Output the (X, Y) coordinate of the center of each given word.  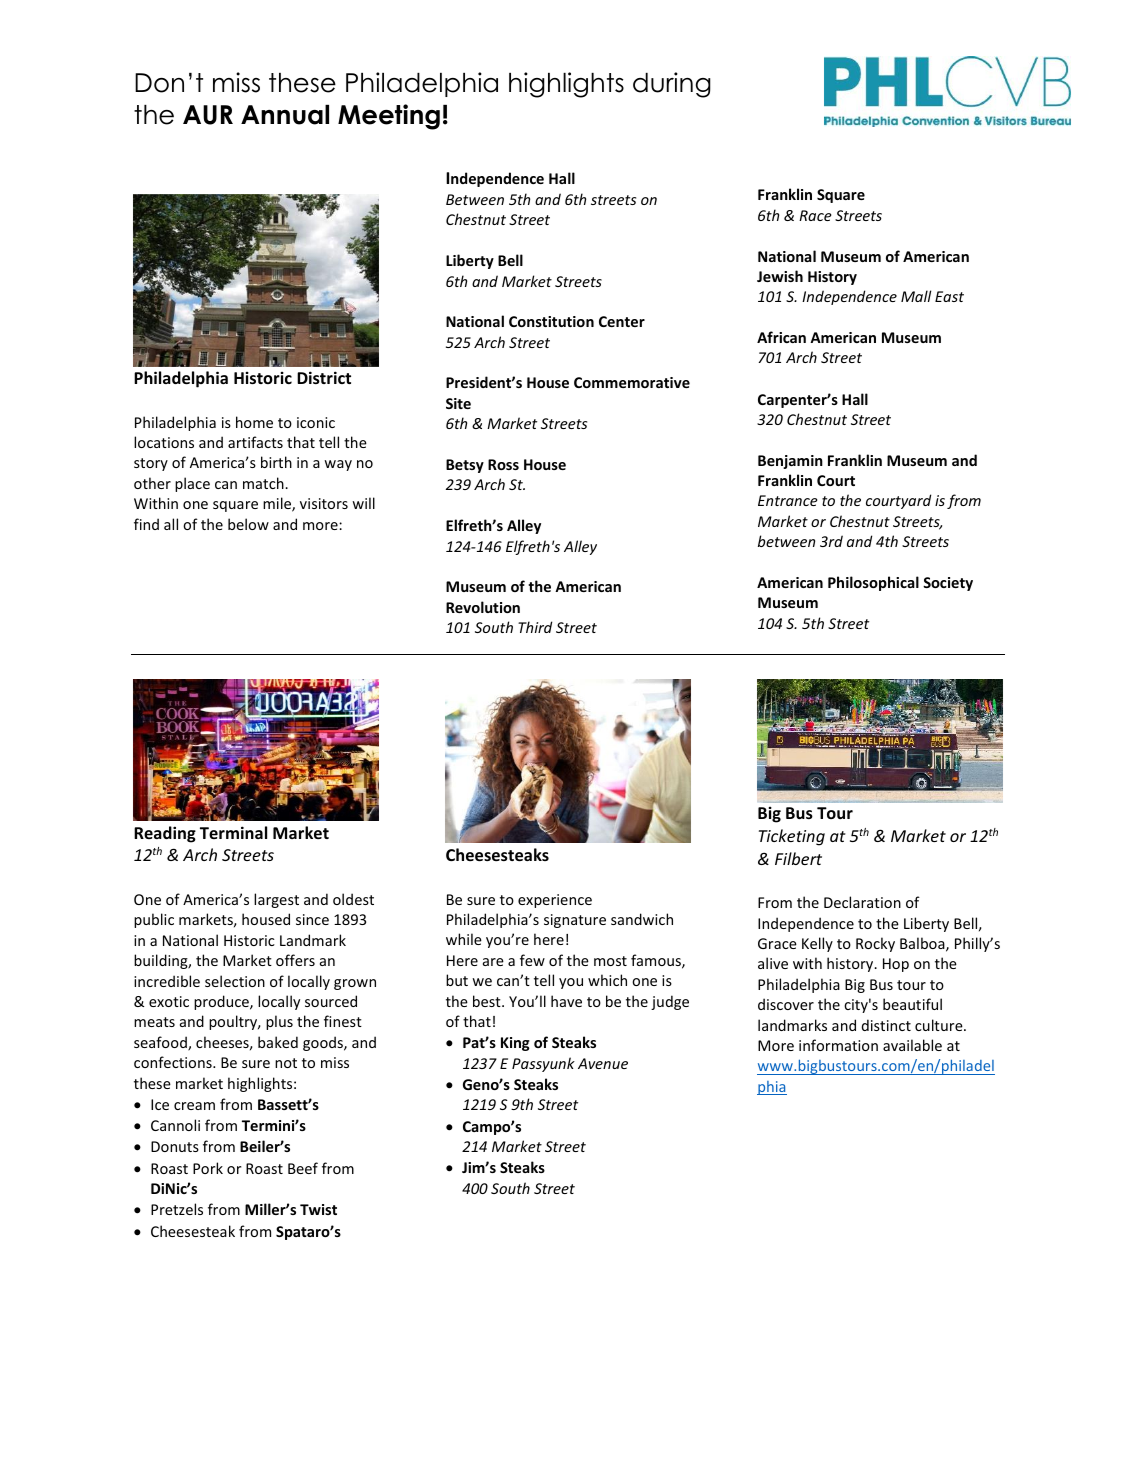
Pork (208, 1168)
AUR (208, 115)
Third (535, 627)
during (672, 85)
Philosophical (873, 583)
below (248, 524)
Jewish (780, 276)
